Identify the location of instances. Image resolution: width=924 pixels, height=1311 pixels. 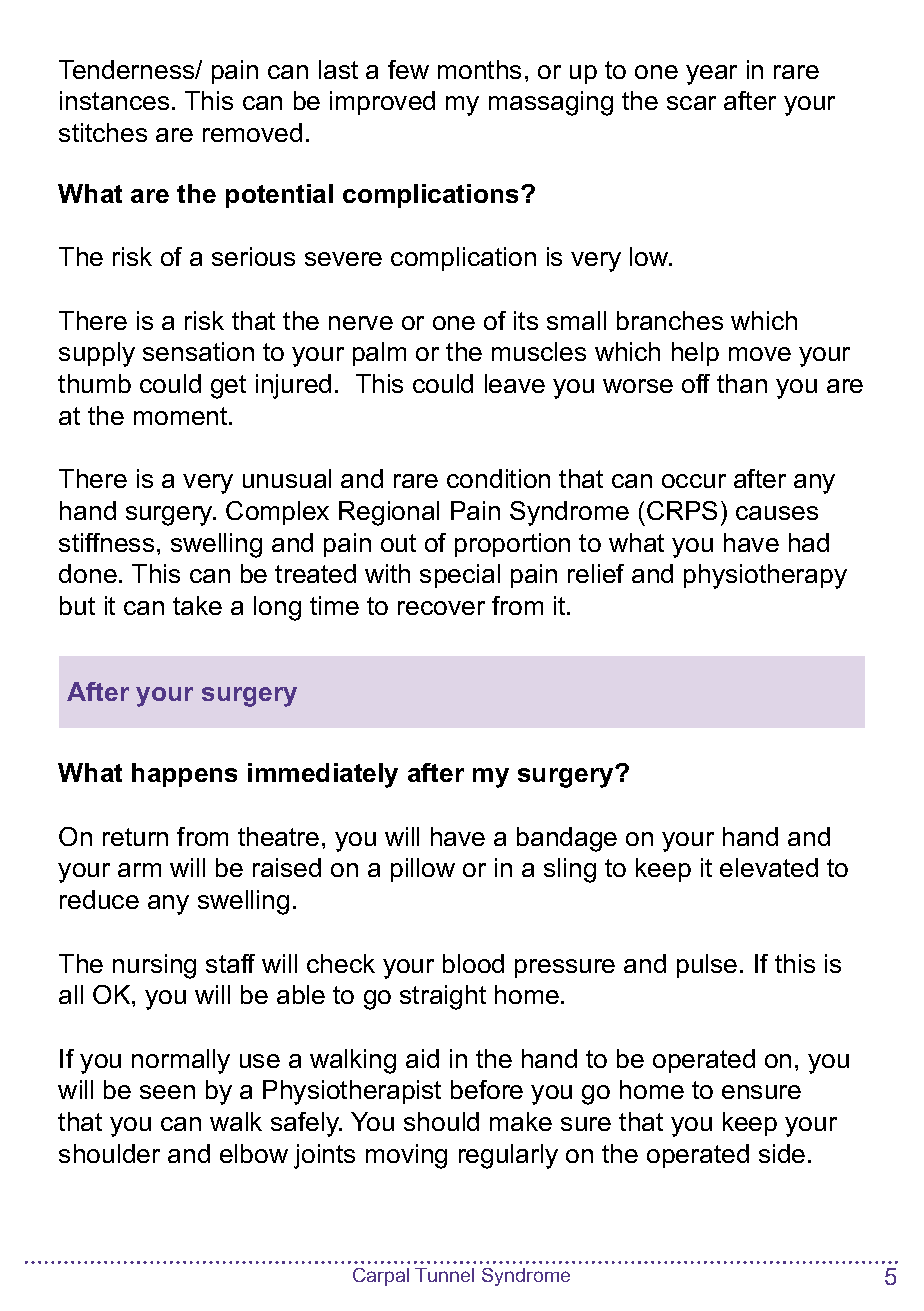
(114, 100).
